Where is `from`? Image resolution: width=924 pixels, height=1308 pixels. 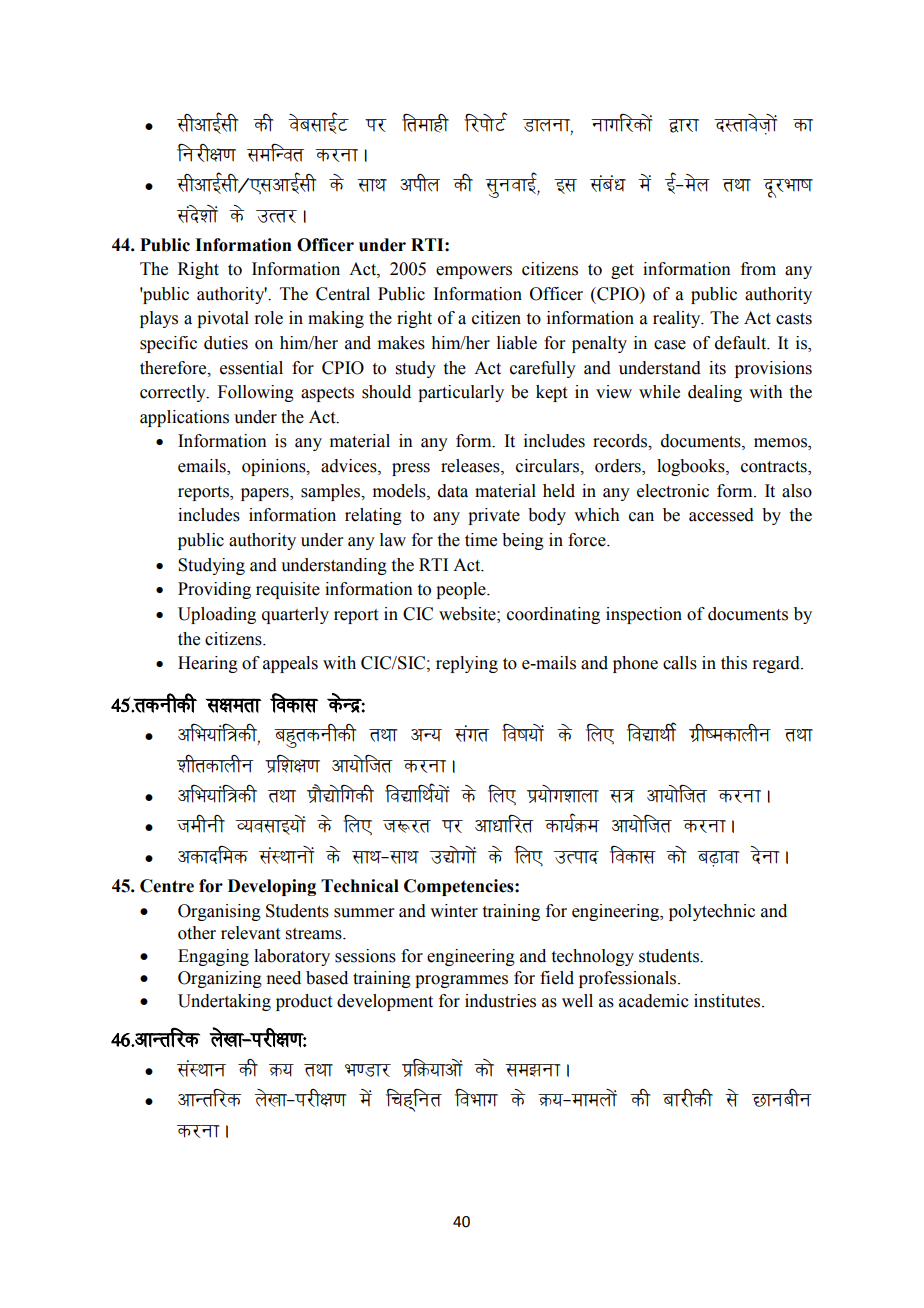
from is located at coordinates (758, 269).
